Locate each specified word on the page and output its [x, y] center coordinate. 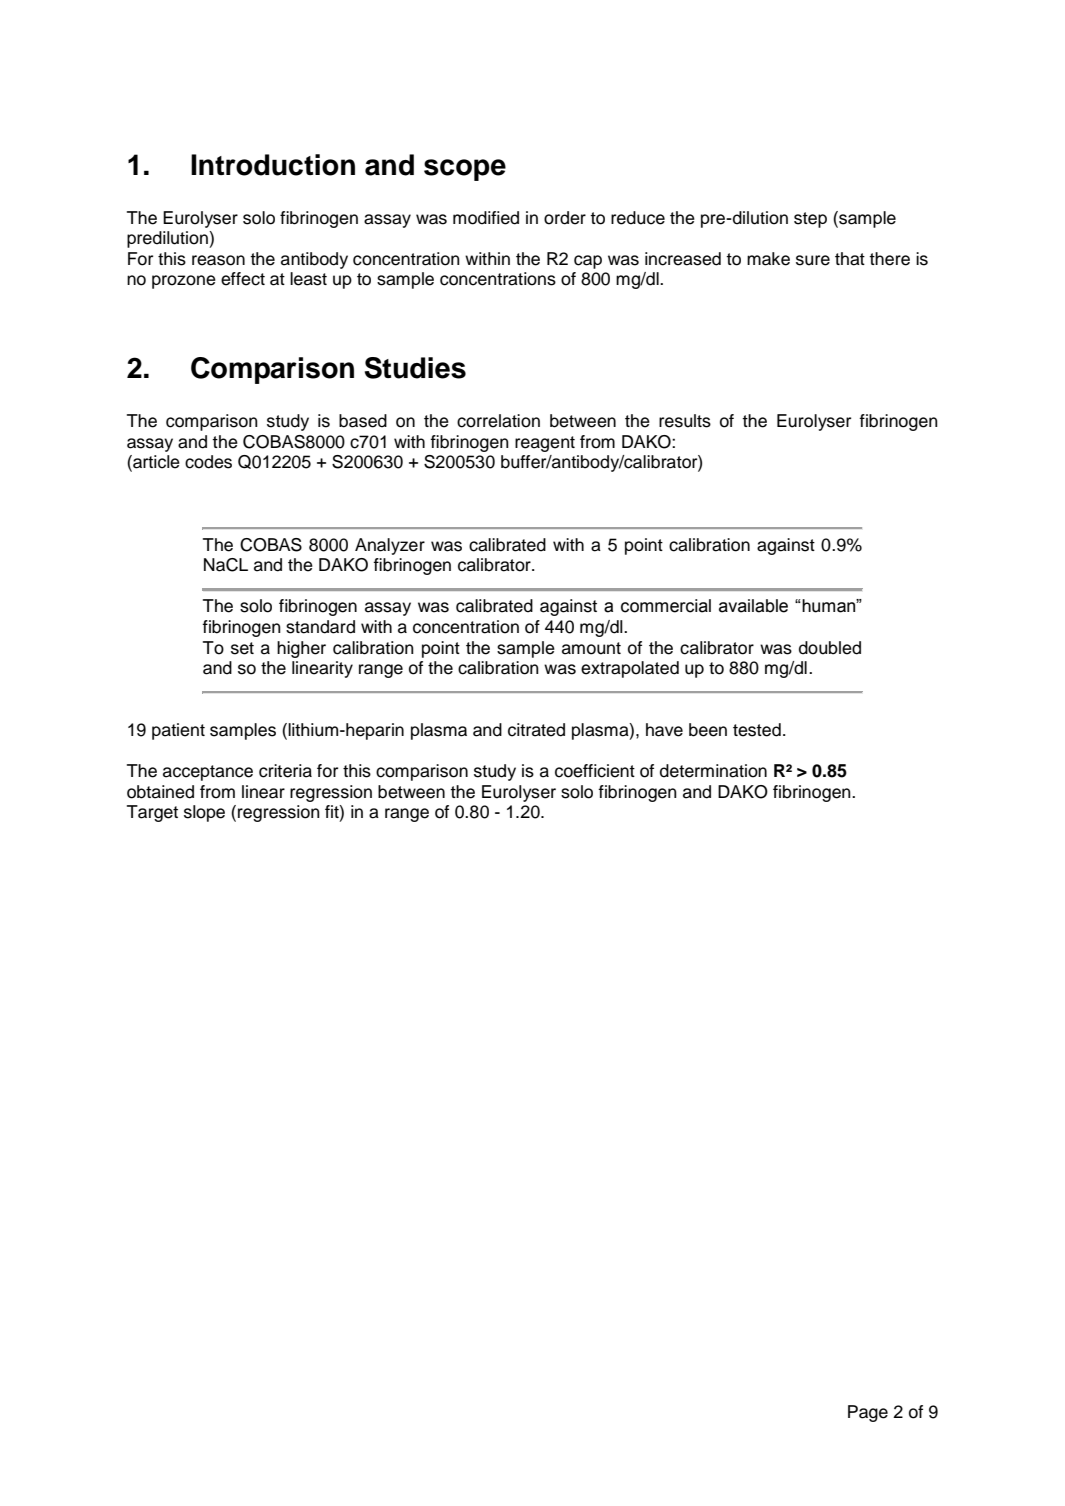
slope [204, 813]
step [810, 220]
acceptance [208, 773]
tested [757, 730]
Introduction [273, 165]
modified [486, 218]
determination [713, 771]
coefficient [595, 771]
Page [868, 1413]
